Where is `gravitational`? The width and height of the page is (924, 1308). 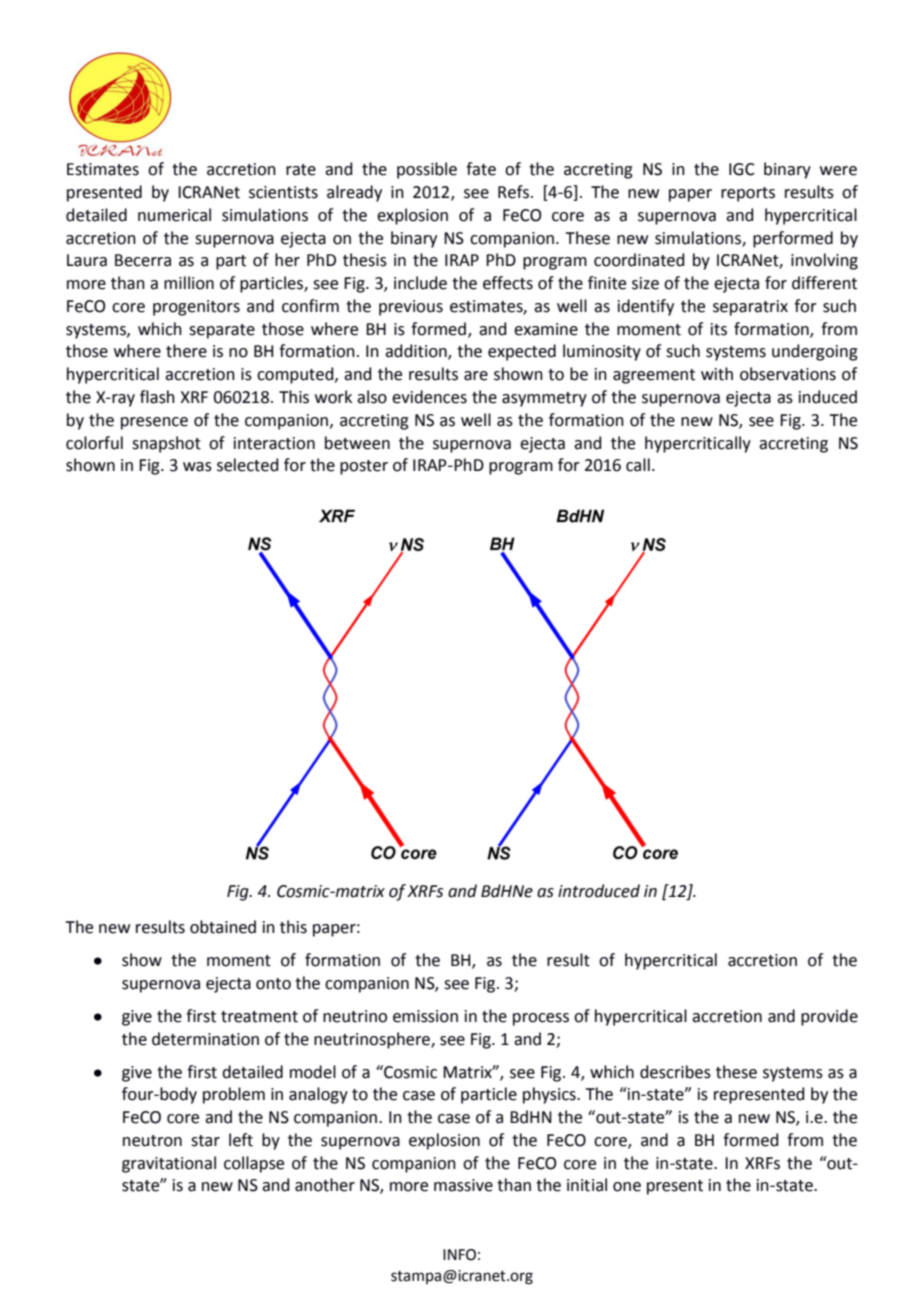 gravitational is located at coordinates (169, 1164).
